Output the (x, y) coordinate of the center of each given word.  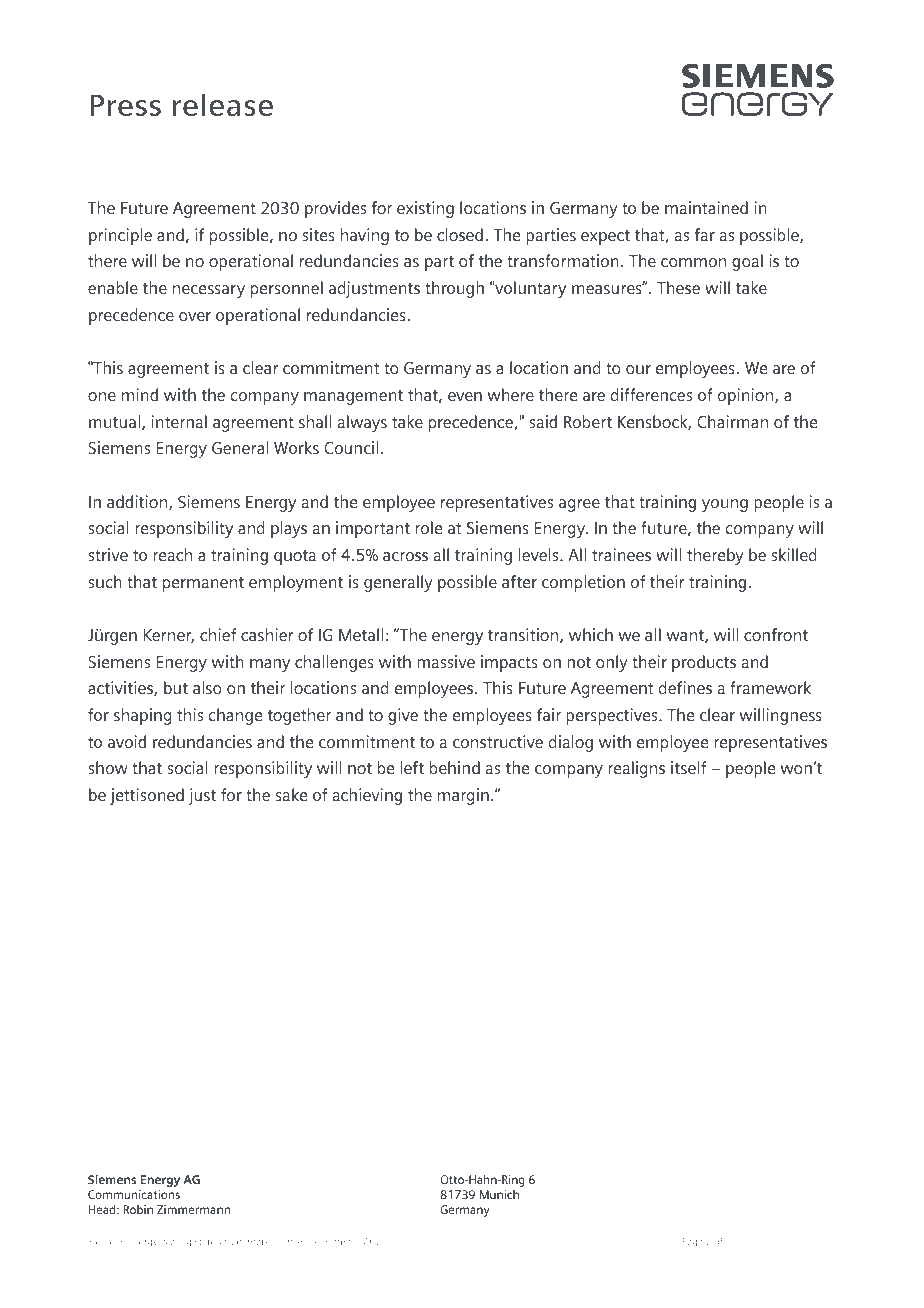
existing (425, 209)
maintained (706, 207)
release (222, 104)
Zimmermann (193, 1209)
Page (693, 1242)
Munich (499, 1194)
